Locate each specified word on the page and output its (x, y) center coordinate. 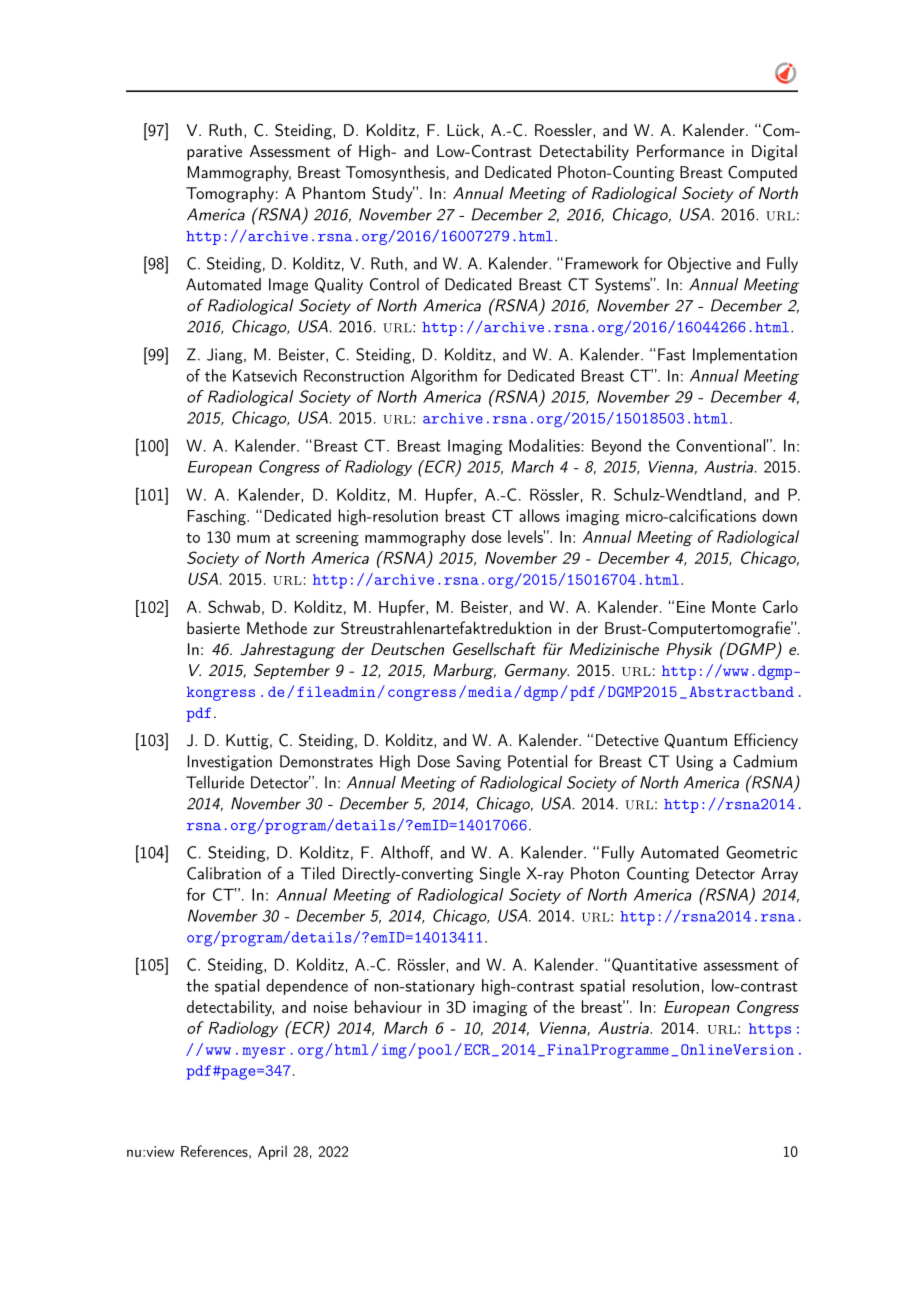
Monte (734, 607)
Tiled (318, 873)
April (272, 1152)
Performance (680, 150)
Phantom (334, 192)
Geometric (762, 852)
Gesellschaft (494, 649)
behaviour (388, 1006)
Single (500, 875)
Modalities (544, 445)
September (292, 671)
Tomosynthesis (395, 173)
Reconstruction (354, 375)
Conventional (720, 445)
